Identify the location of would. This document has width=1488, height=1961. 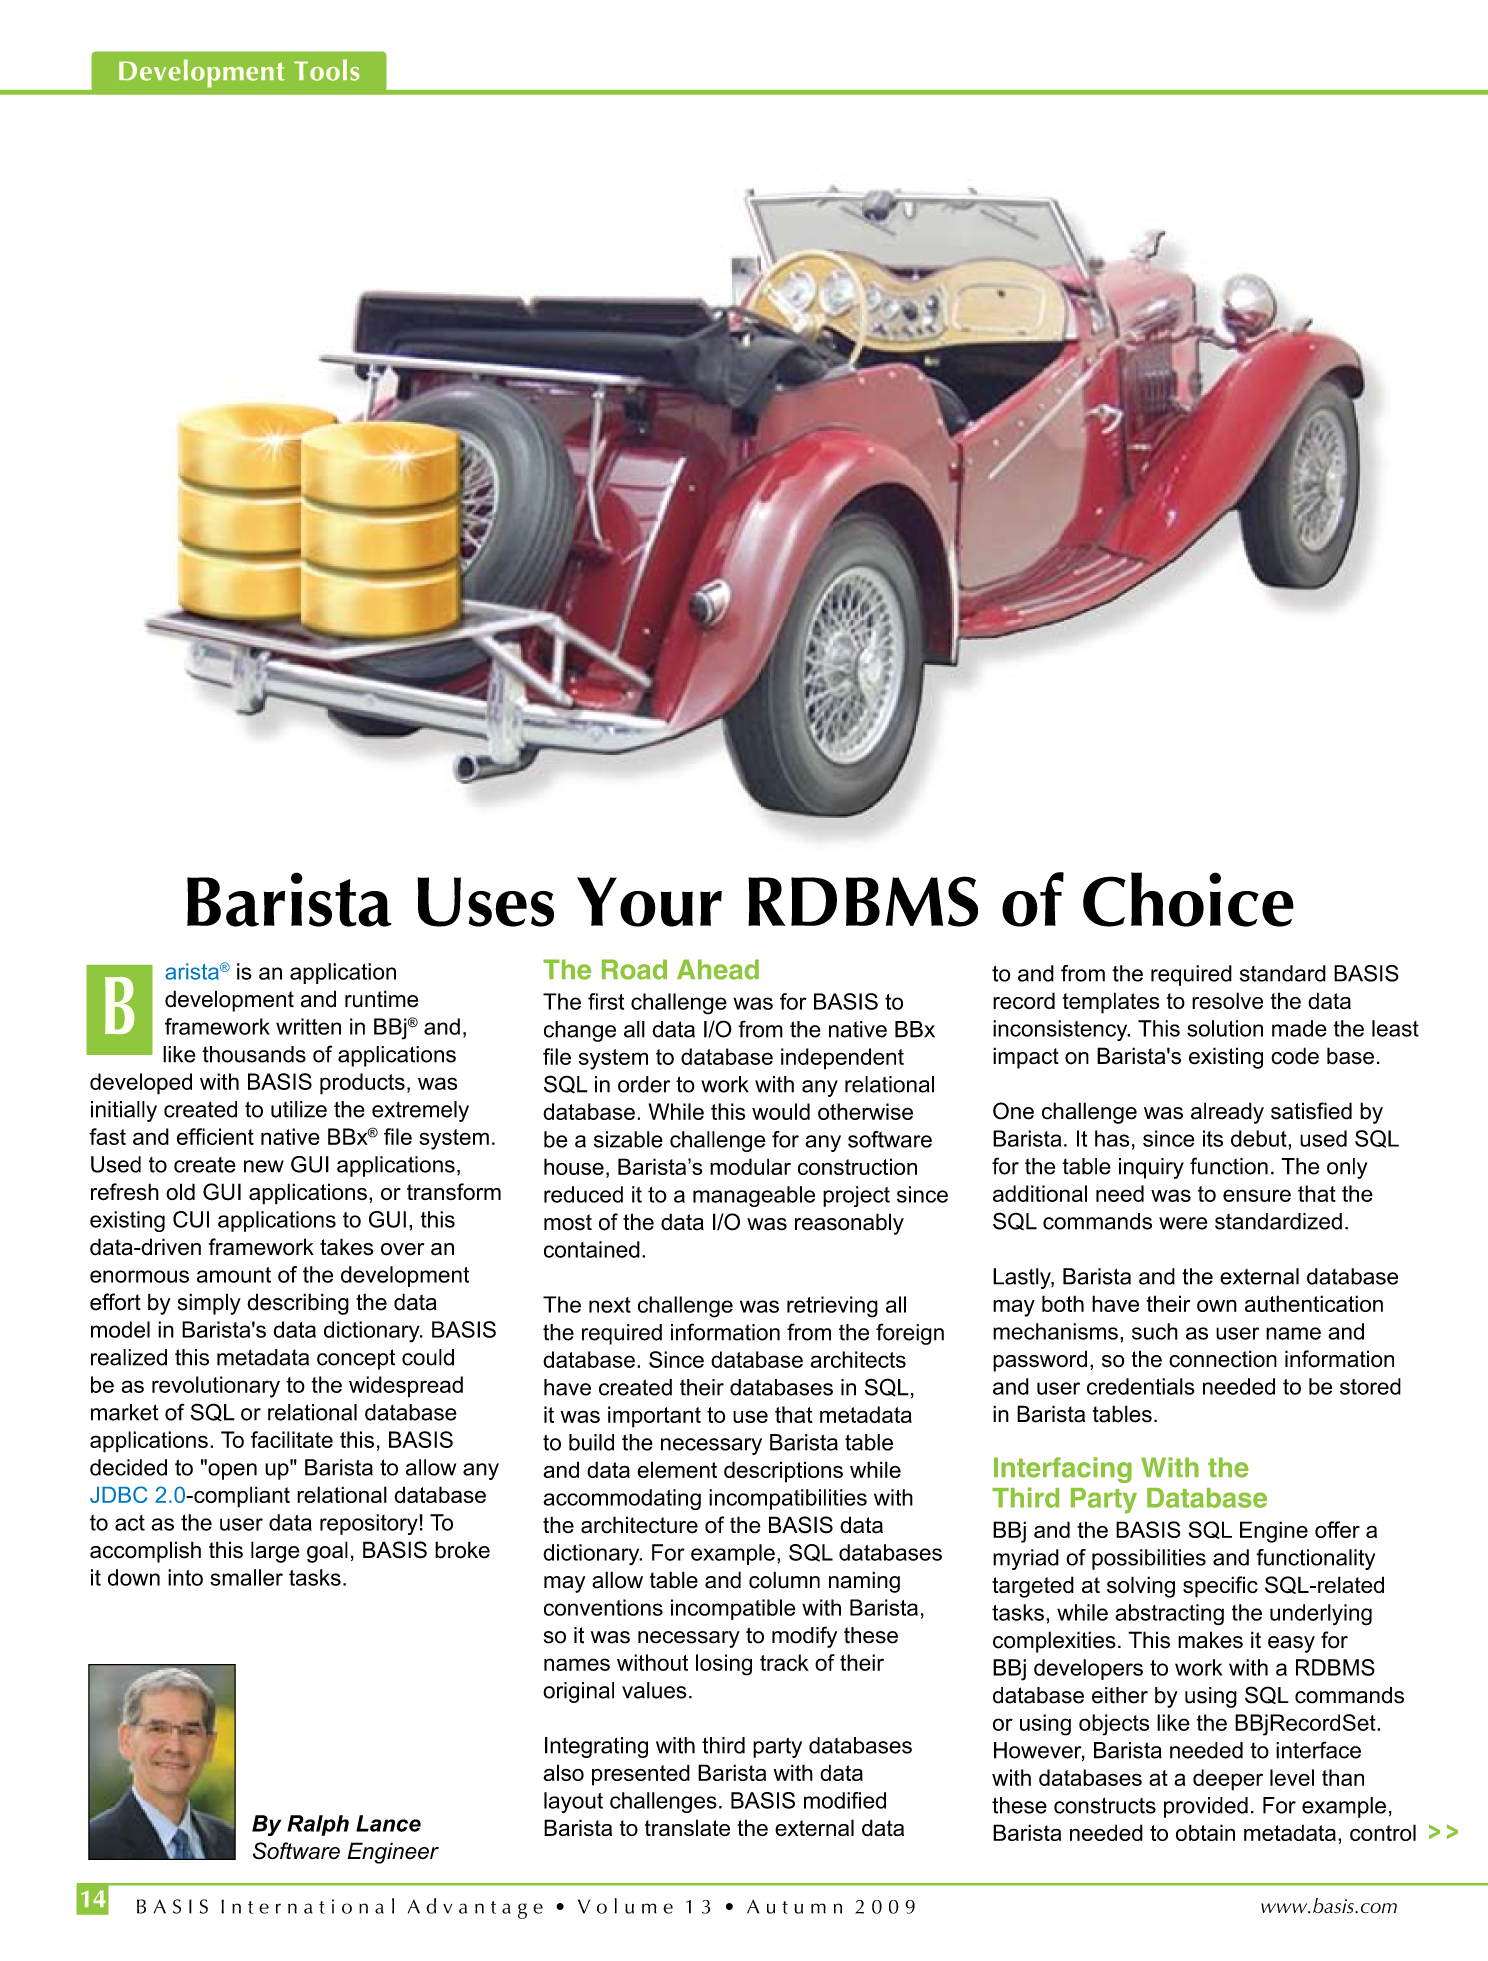
(781, 1111).
